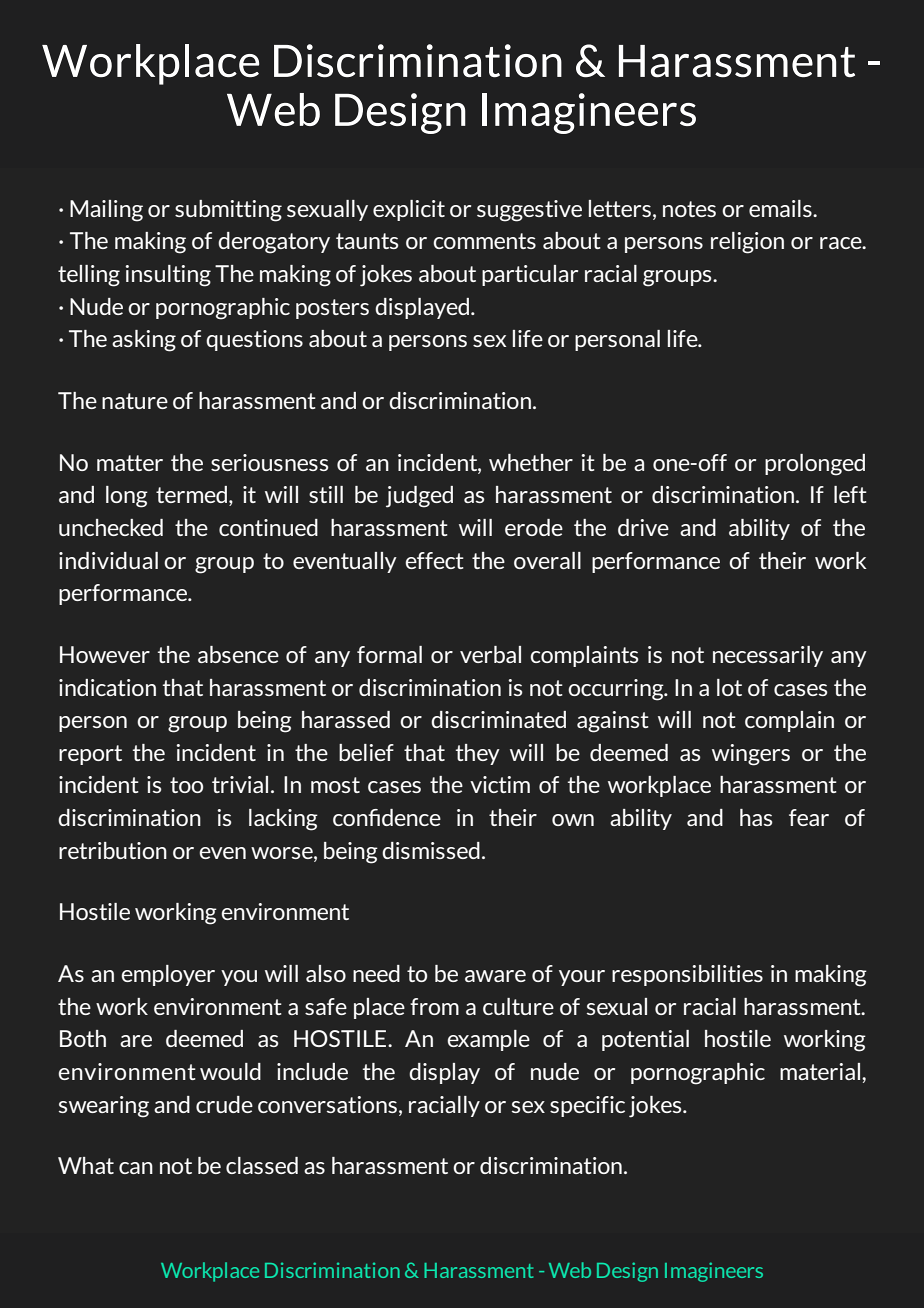 This document has width=924, height=1308. I want to click on comments, so click(484, 241).
